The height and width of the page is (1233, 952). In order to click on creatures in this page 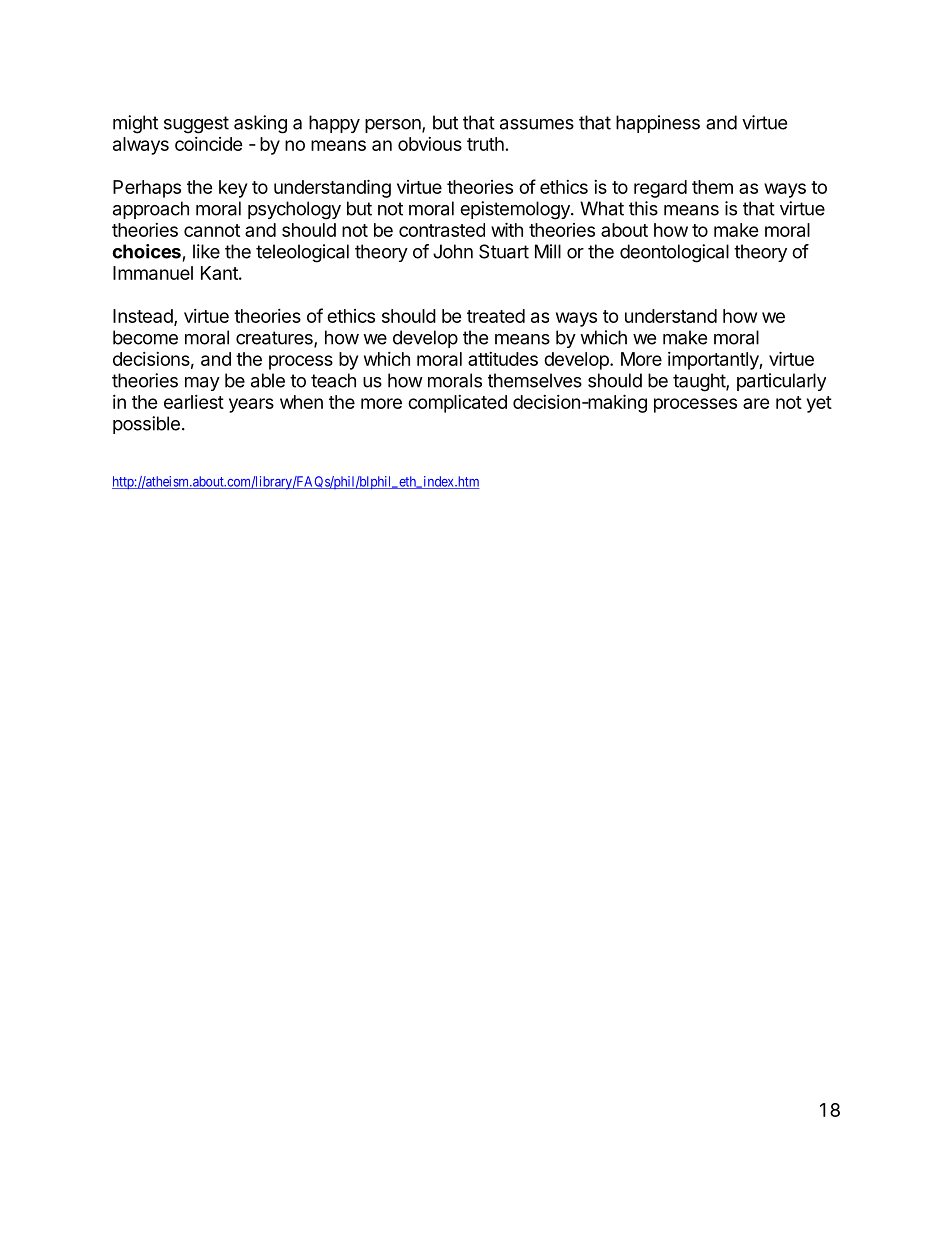, I will do `click(275, 339)`.
